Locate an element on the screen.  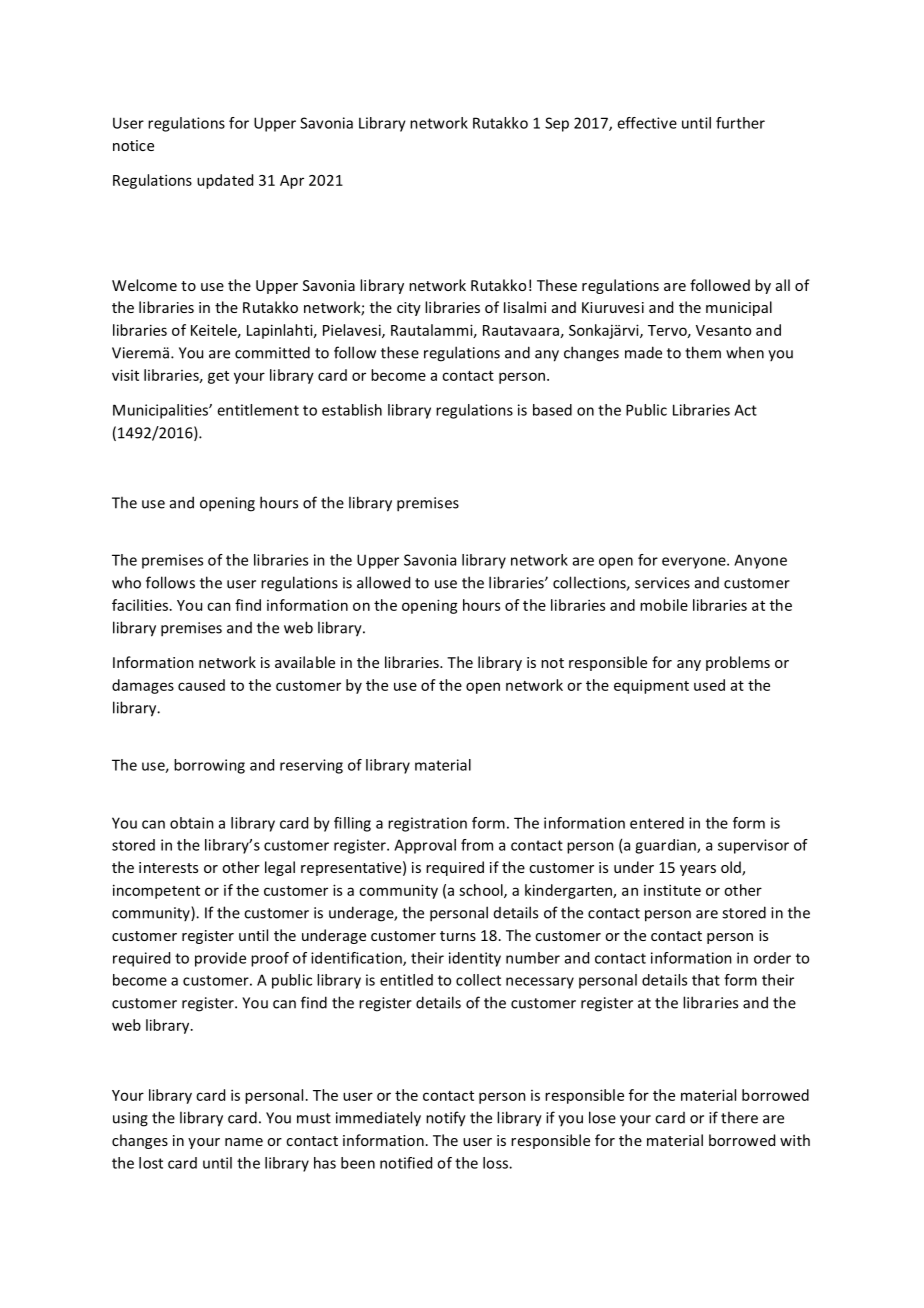
based is located at coordinates (552, 410).
